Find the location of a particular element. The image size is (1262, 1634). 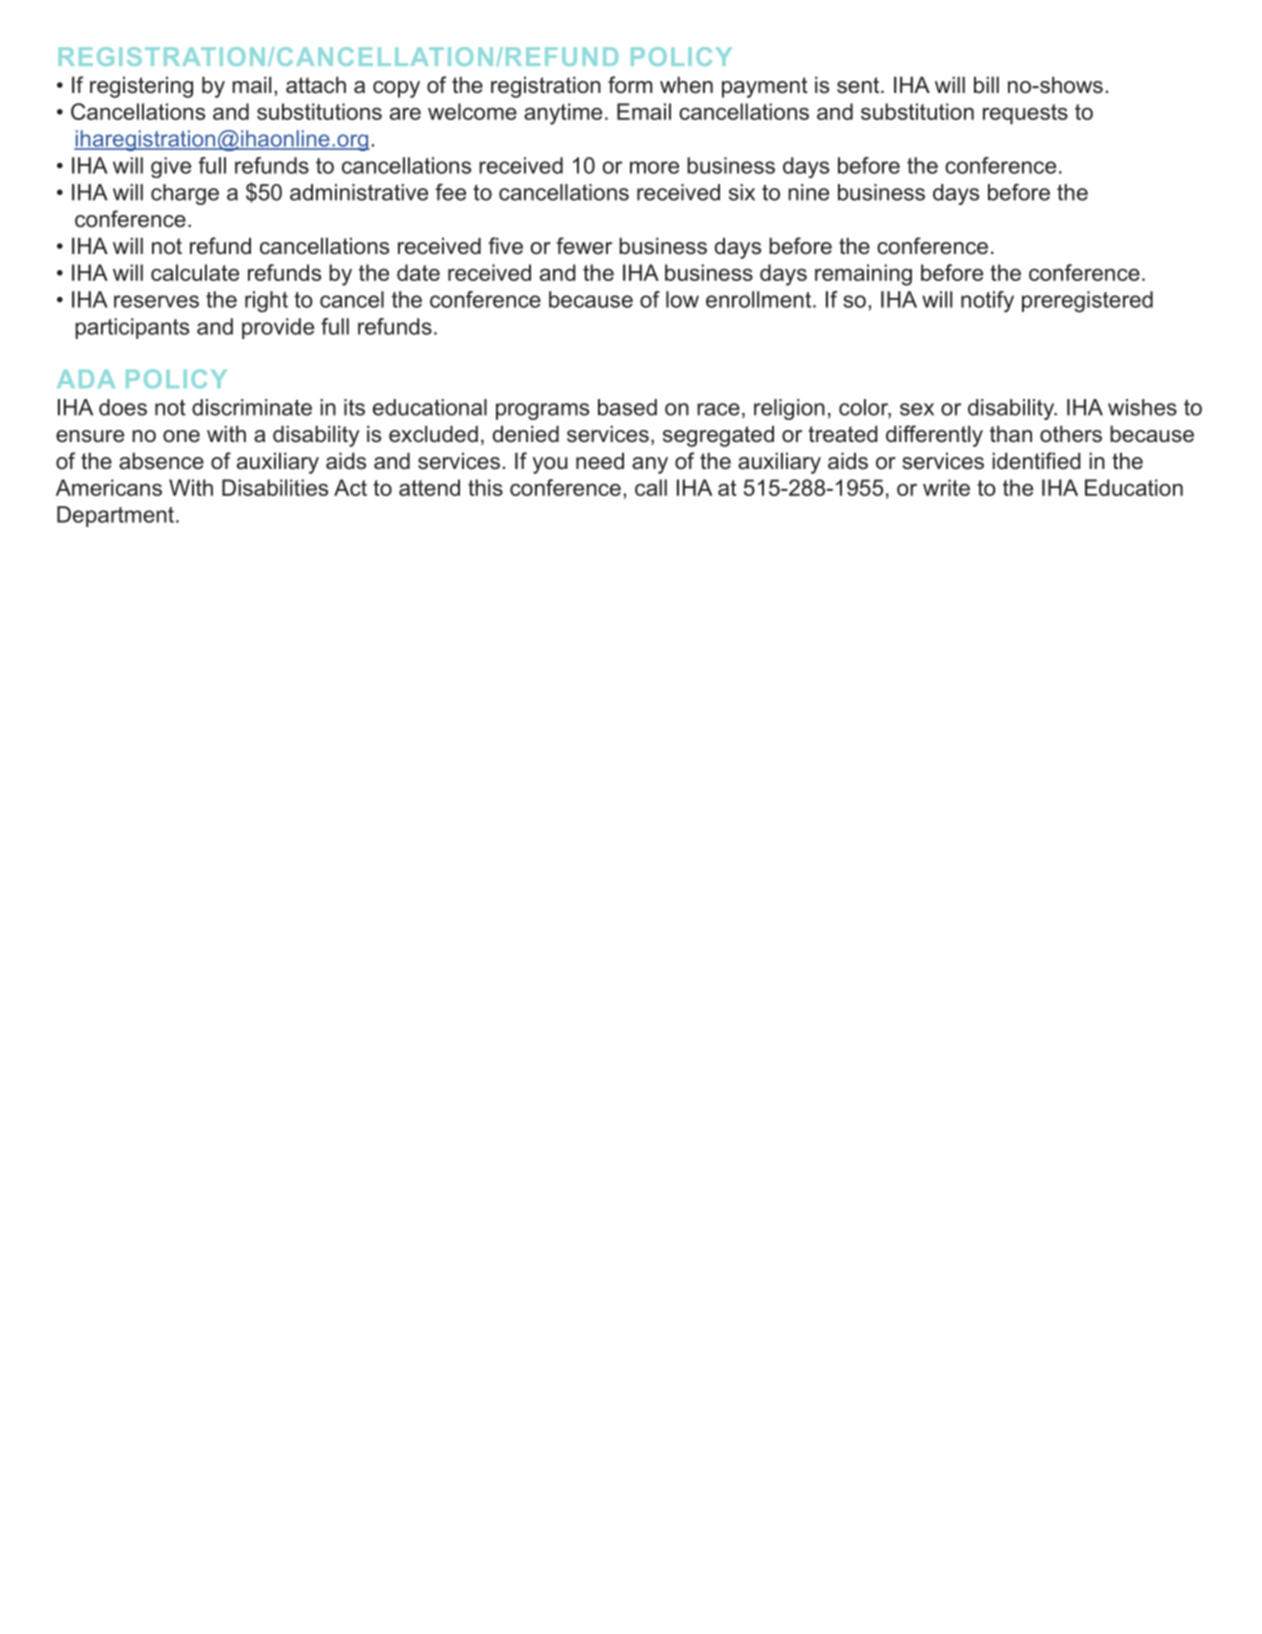

call is located at coordinates (651, 487).
